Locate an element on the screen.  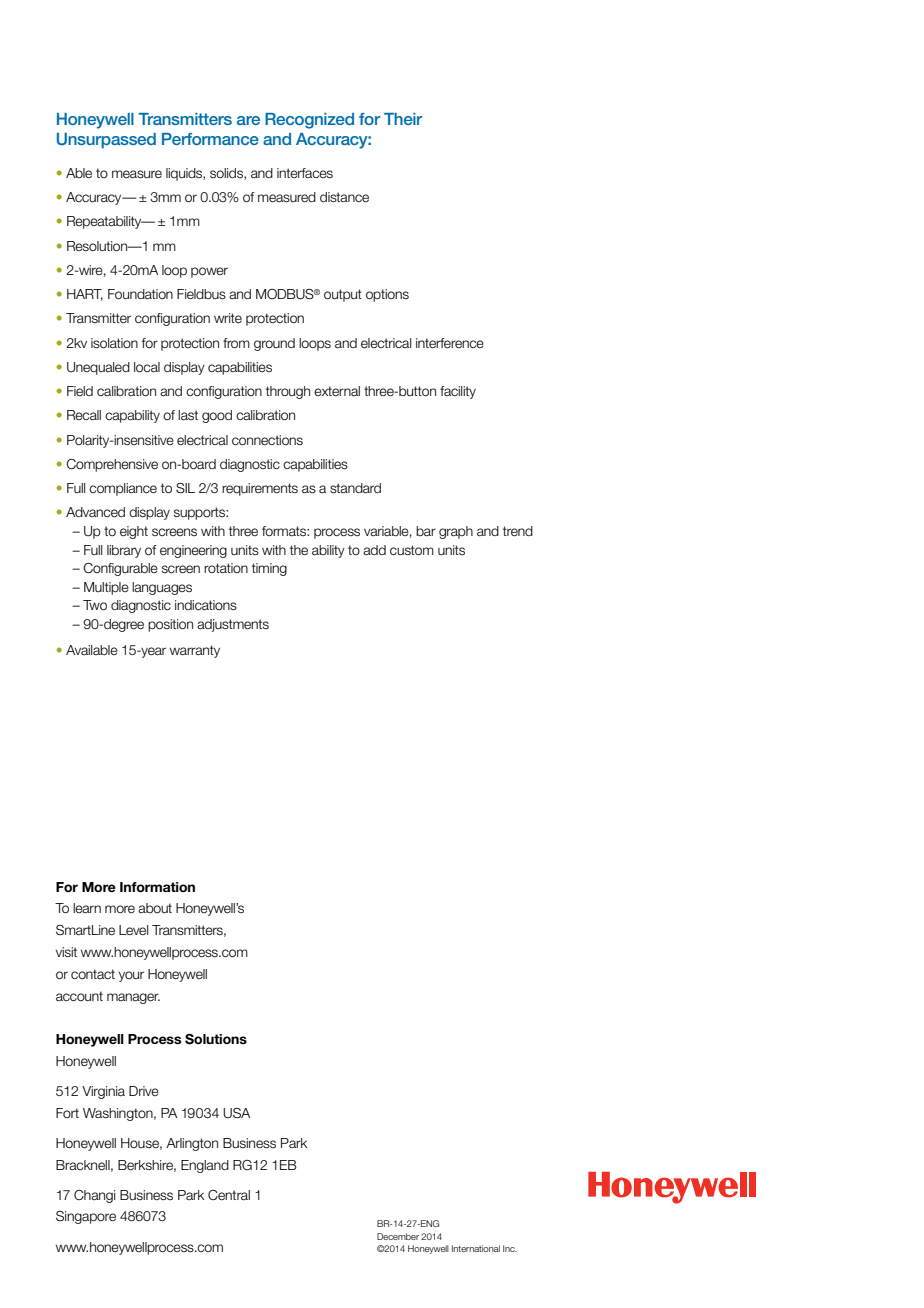
Two is located at coordinates (95, 605).
